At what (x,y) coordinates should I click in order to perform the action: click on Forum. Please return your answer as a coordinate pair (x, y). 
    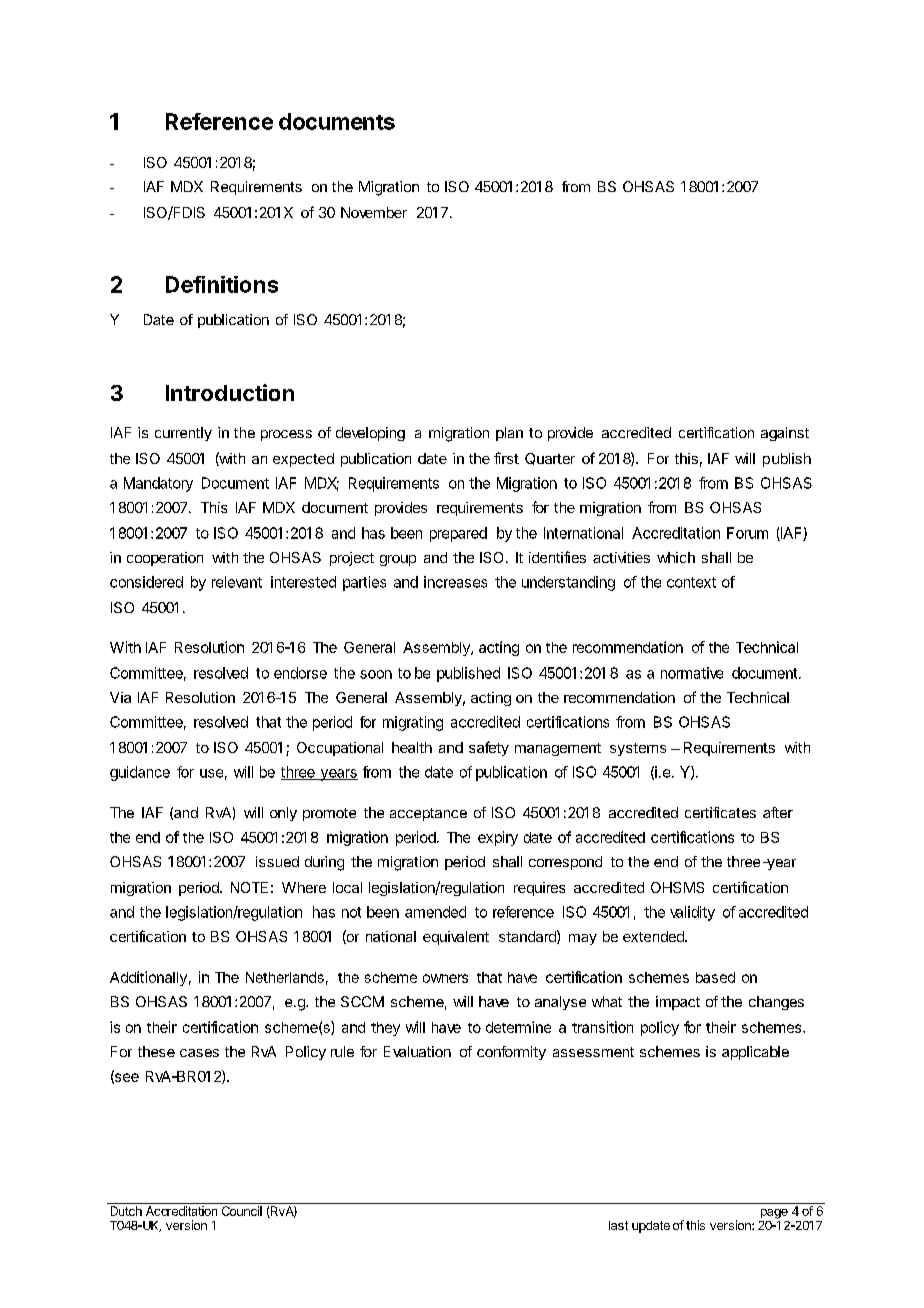
    Looking at the image, I should click on (747, 533).
